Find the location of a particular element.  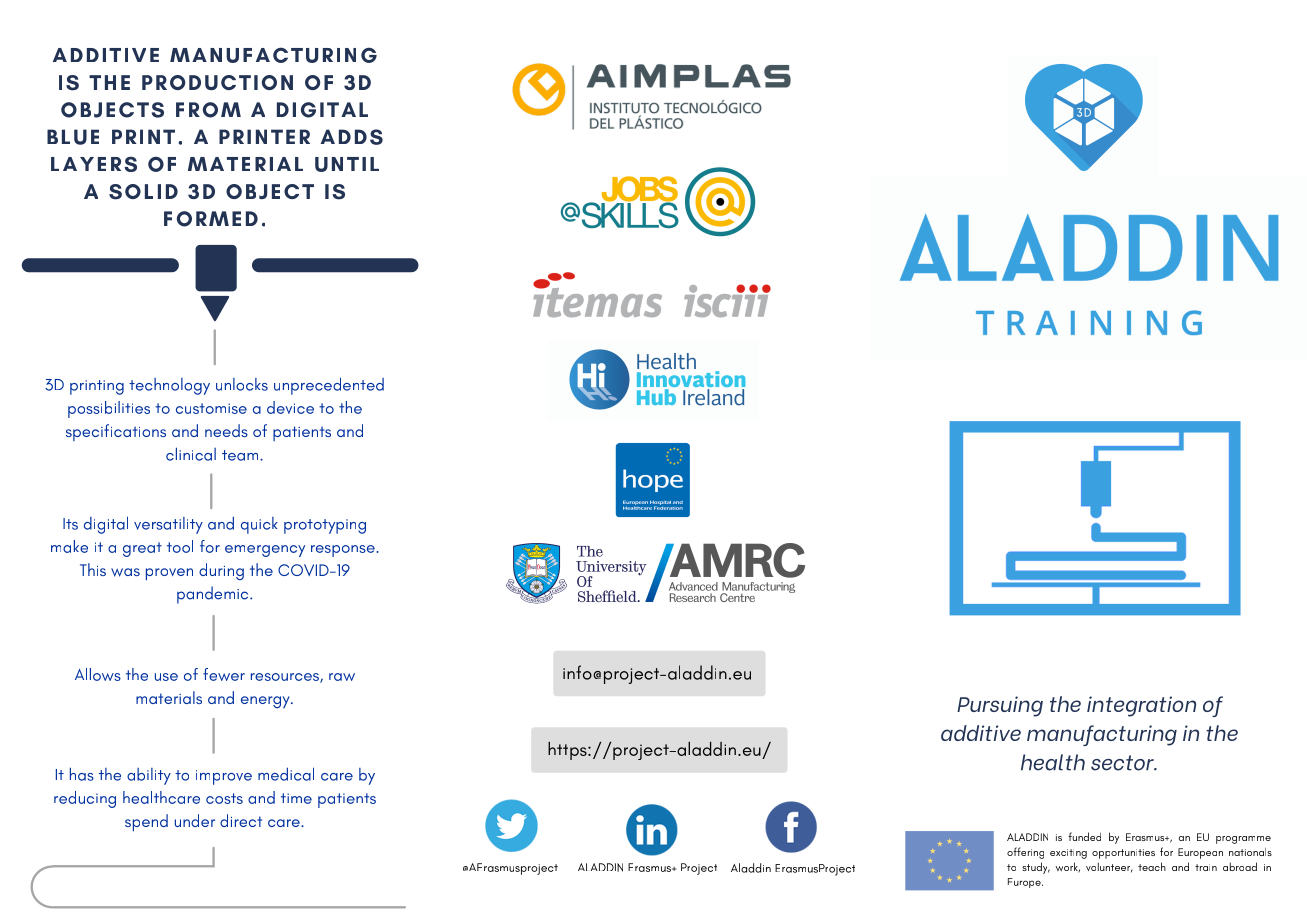

UNTIL is located at coordinates (347, 164).
